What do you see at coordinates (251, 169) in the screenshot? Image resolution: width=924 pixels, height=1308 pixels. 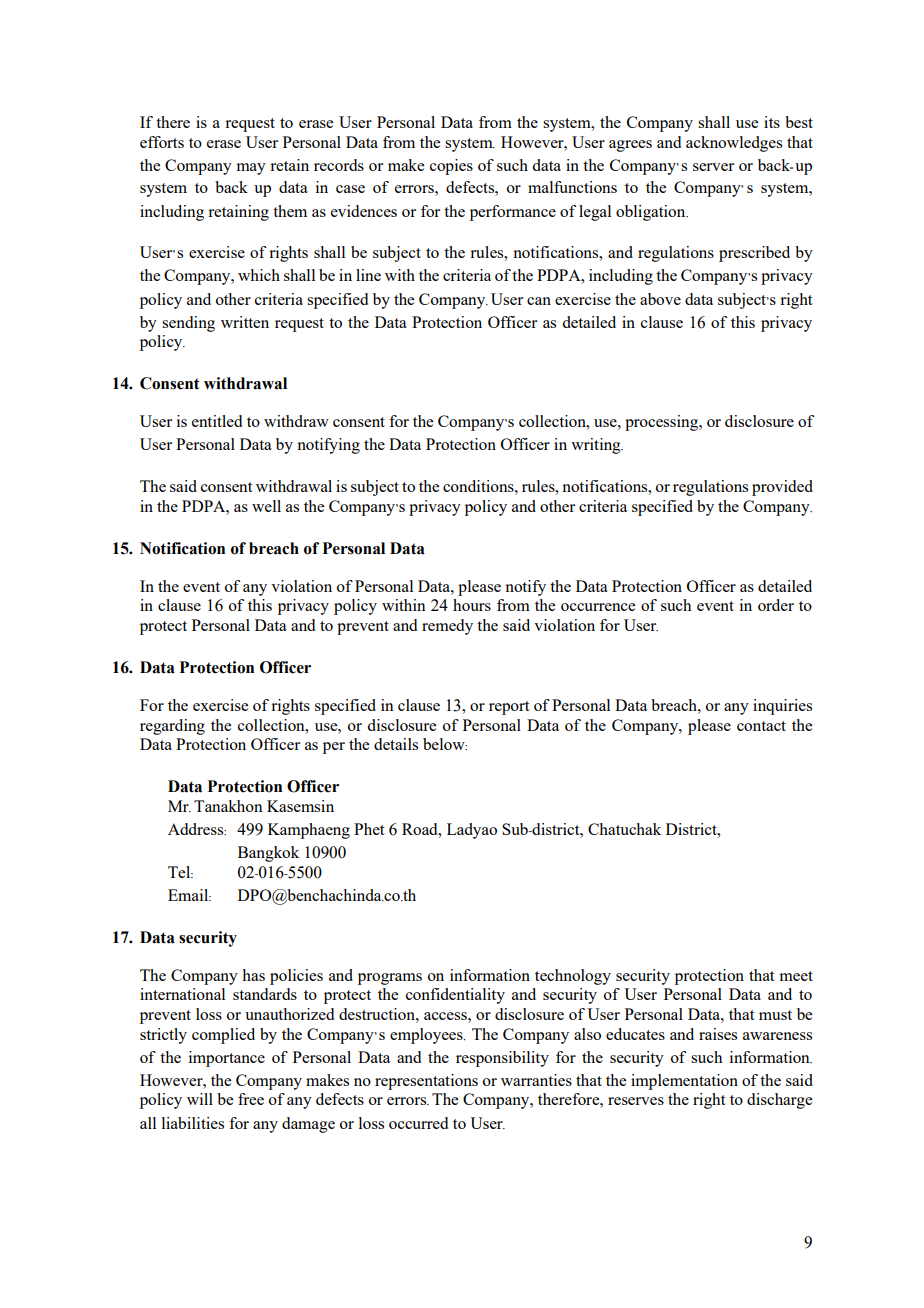 I see `may` at bounding box center [251, 169].
